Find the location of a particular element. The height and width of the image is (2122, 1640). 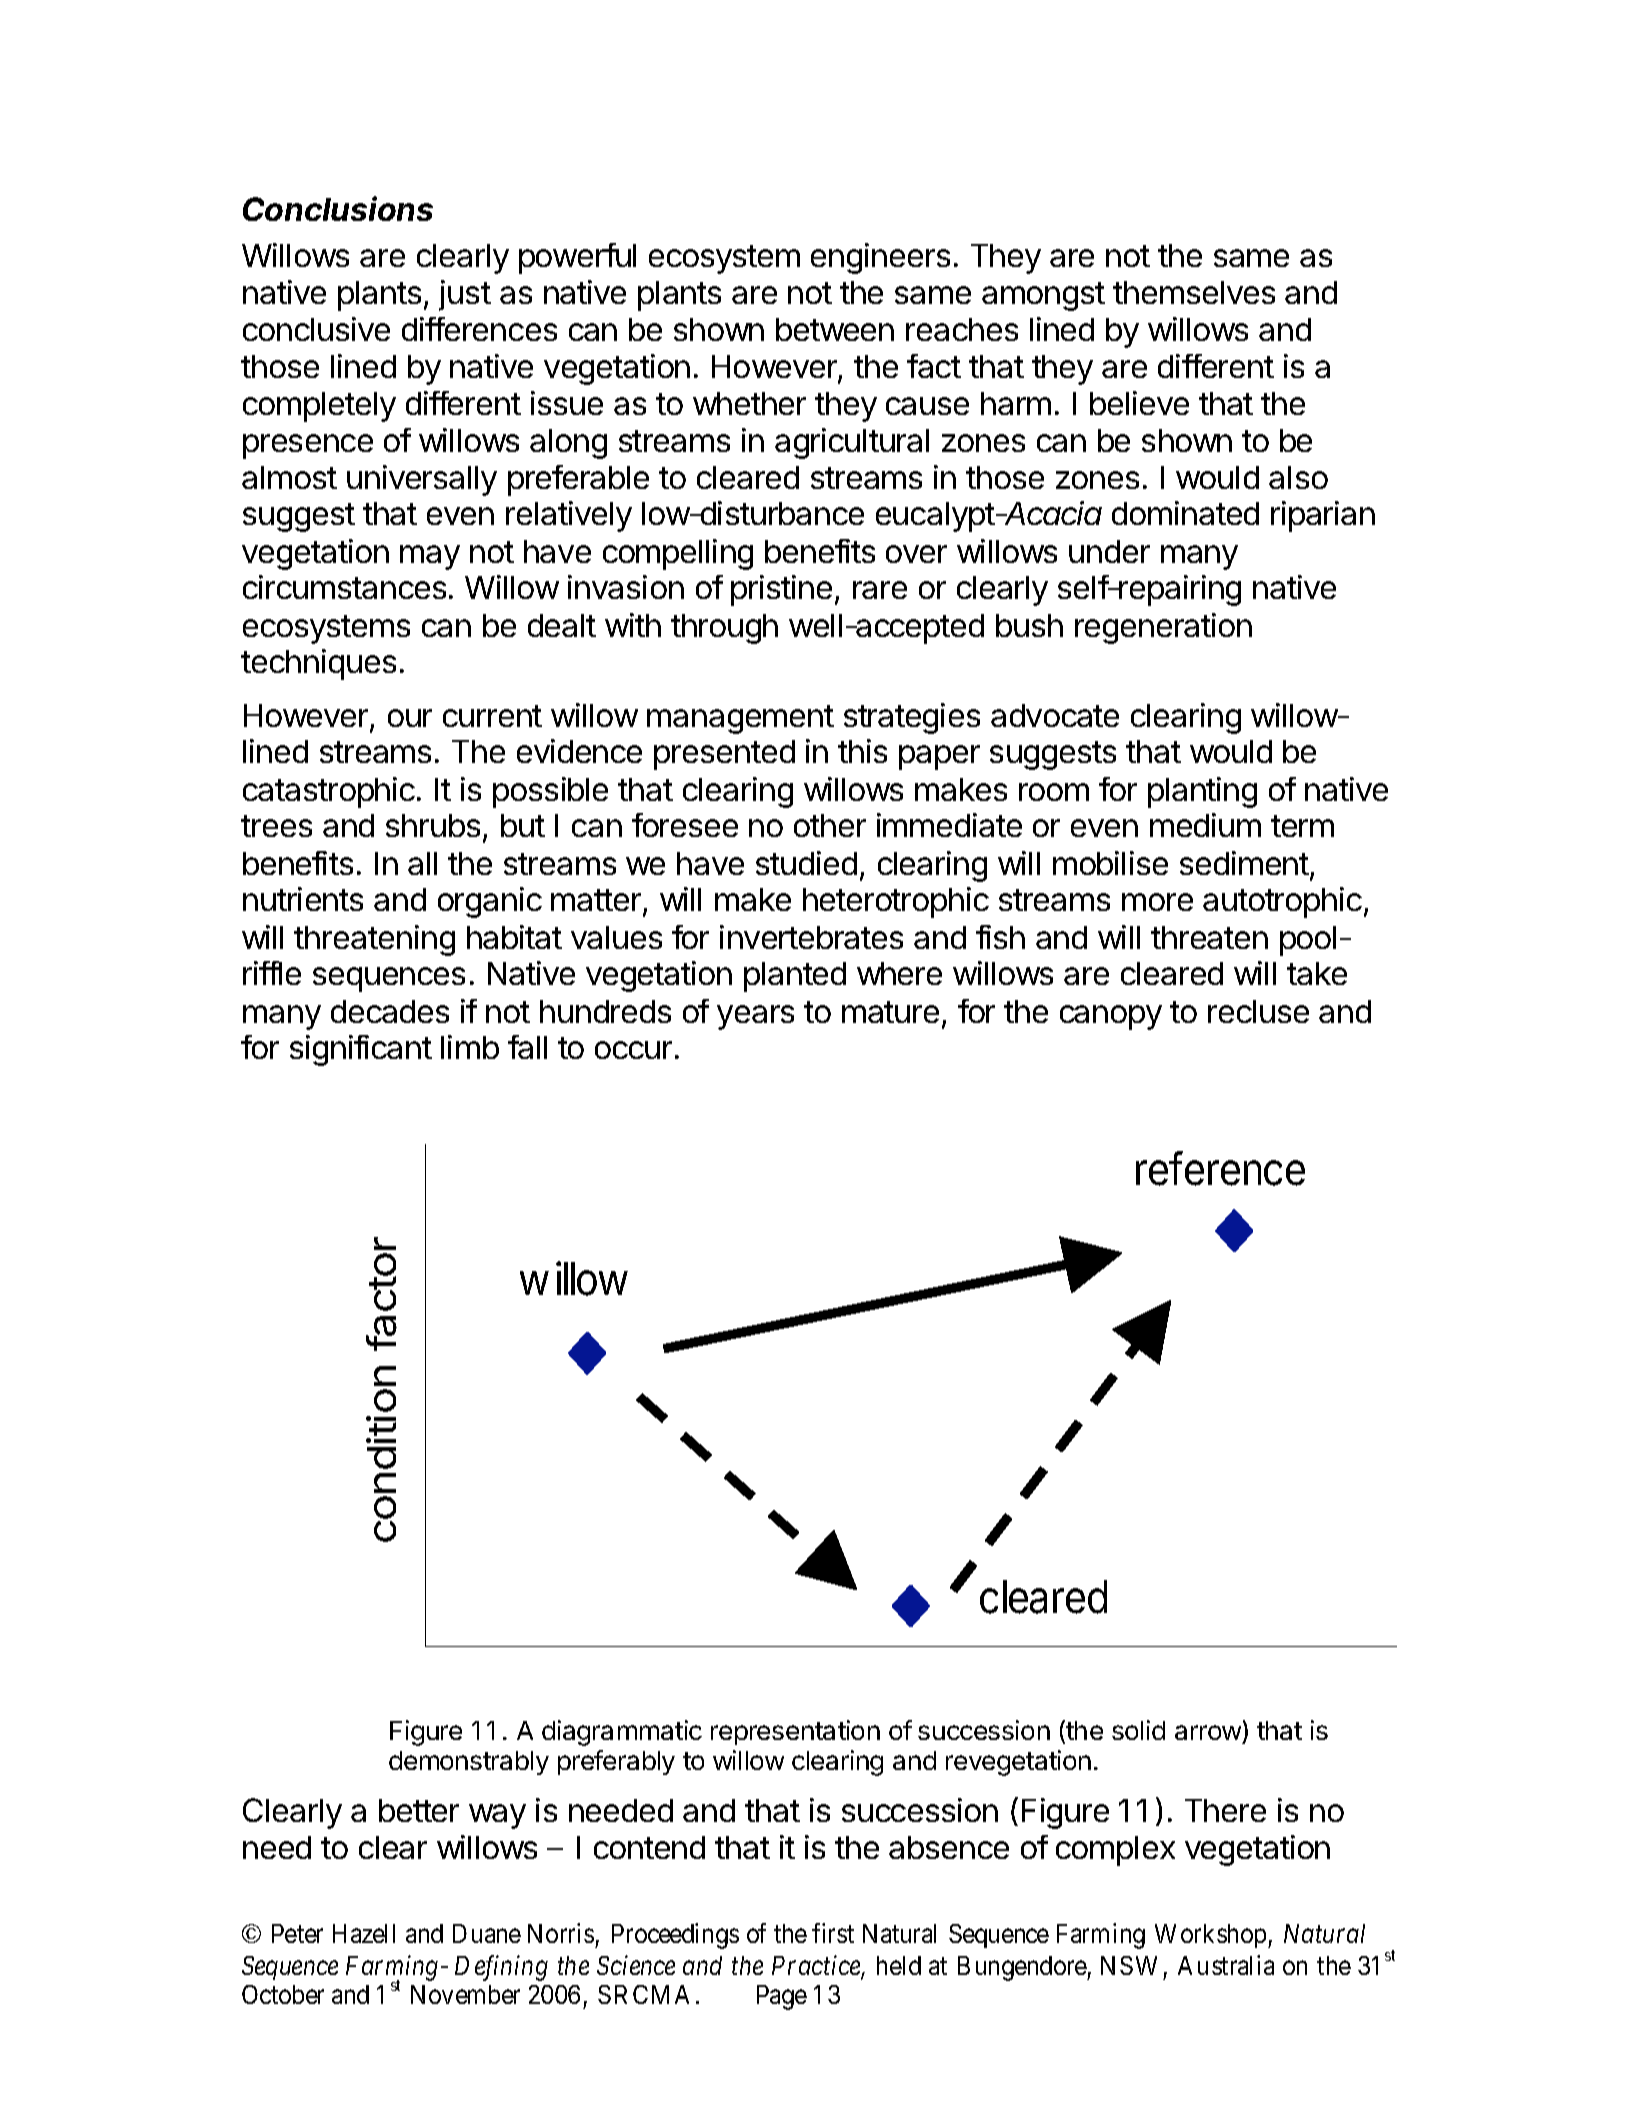

reference is located at coordinates (1220, 1168).
